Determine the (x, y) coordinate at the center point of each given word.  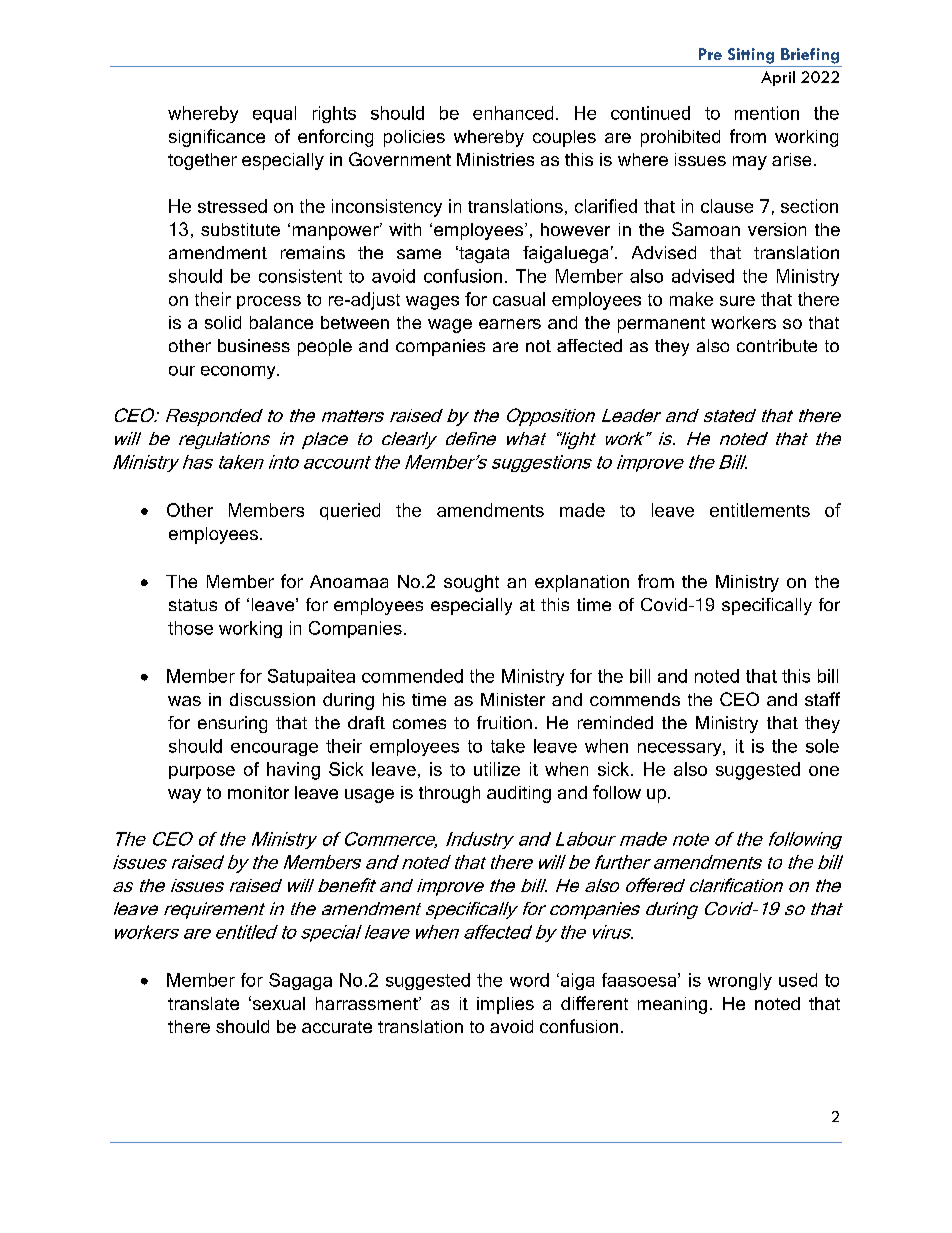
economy (239, 372)
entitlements (760, 510)
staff (822, 699)
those (190, 628)
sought (471, 583)
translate (203, 1003)
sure (737, 301)
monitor (258, 792)
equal (274, 114)
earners (510, 324)
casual (519, 299)
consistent (300, 276)
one (824, 771)
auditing (519, 794)
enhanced (513, 113)
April (778, 78)
